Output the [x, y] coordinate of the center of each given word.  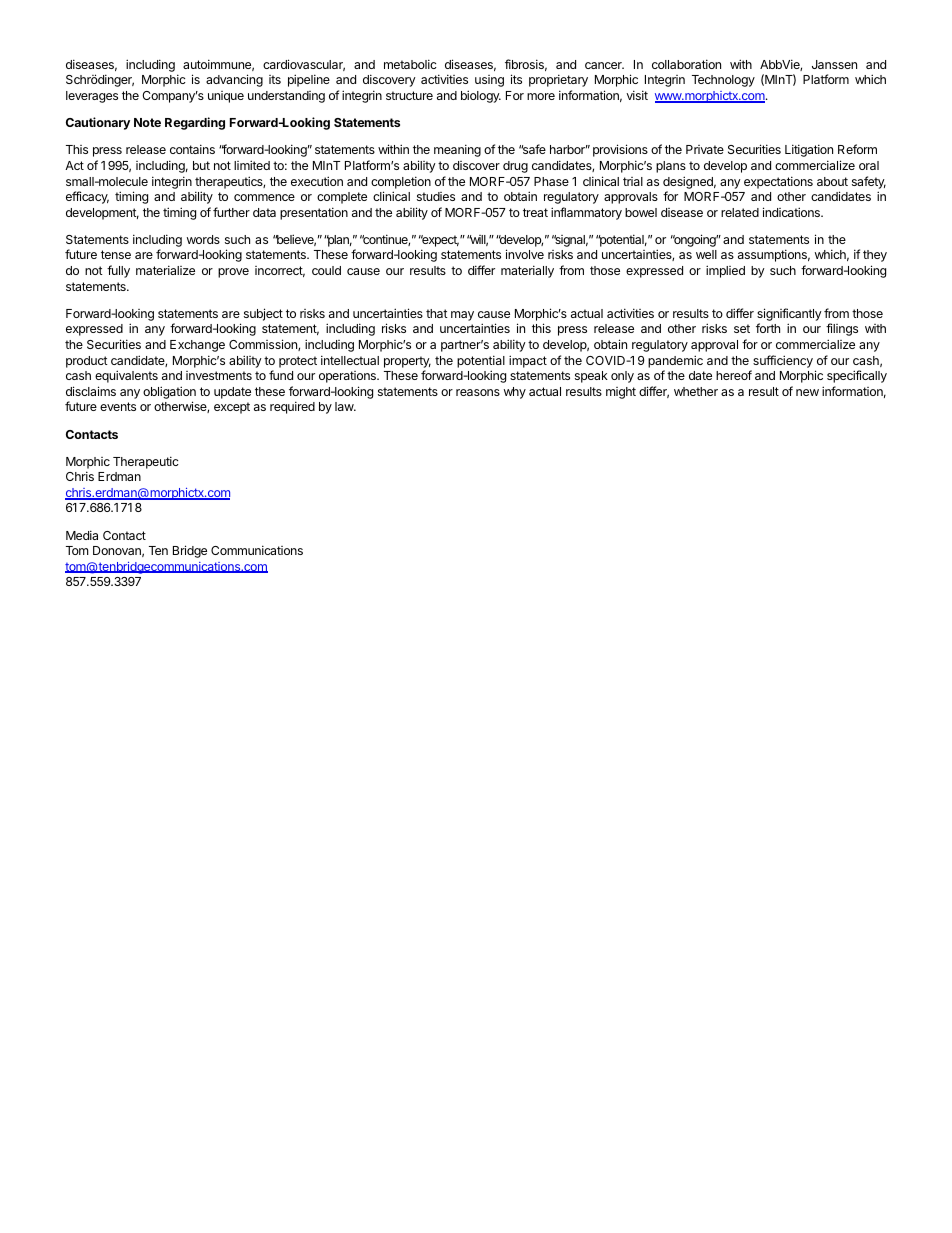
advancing [234, 80]
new [807, 392]
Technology [723, 81]
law [345, 406]
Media [82, 535]
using [489, 81]
